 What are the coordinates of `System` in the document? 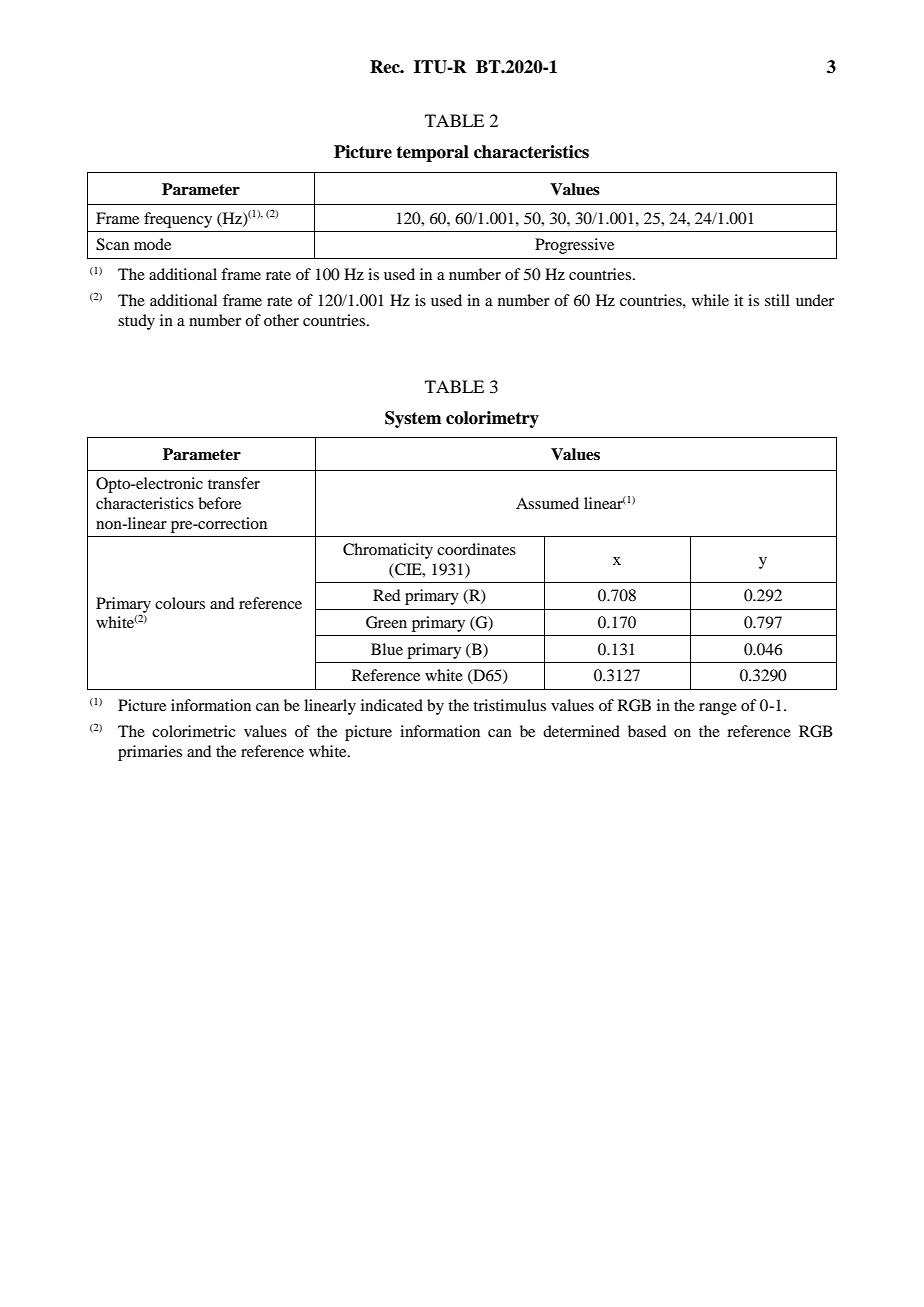 It's located at (413, 419).
